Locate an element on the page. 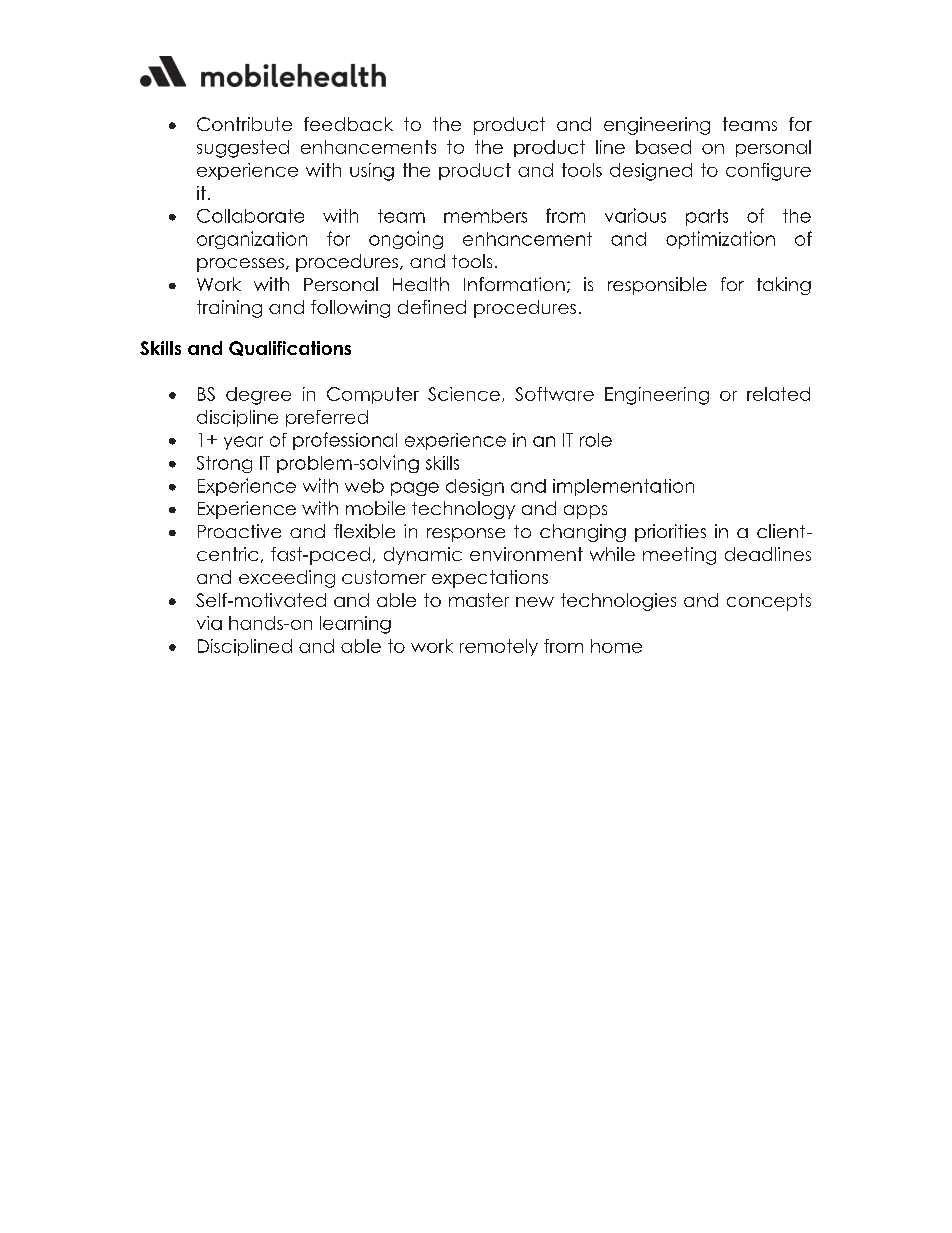 The height and width of the image is (1233, 952). optimization is located at coordinates (720, 240).
